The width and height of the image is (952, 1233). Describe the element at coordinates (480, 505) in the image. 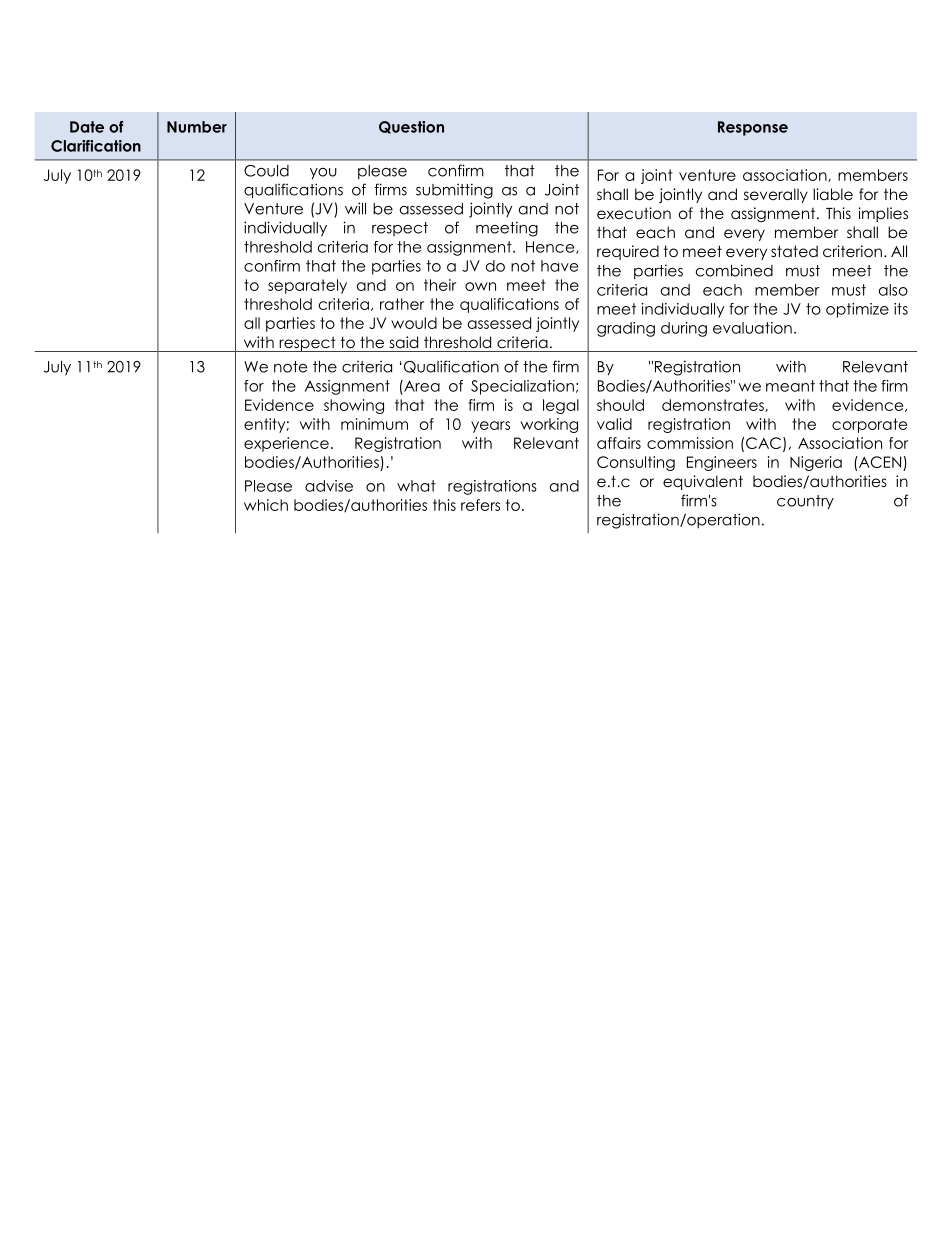

I see `refers` at that location.
